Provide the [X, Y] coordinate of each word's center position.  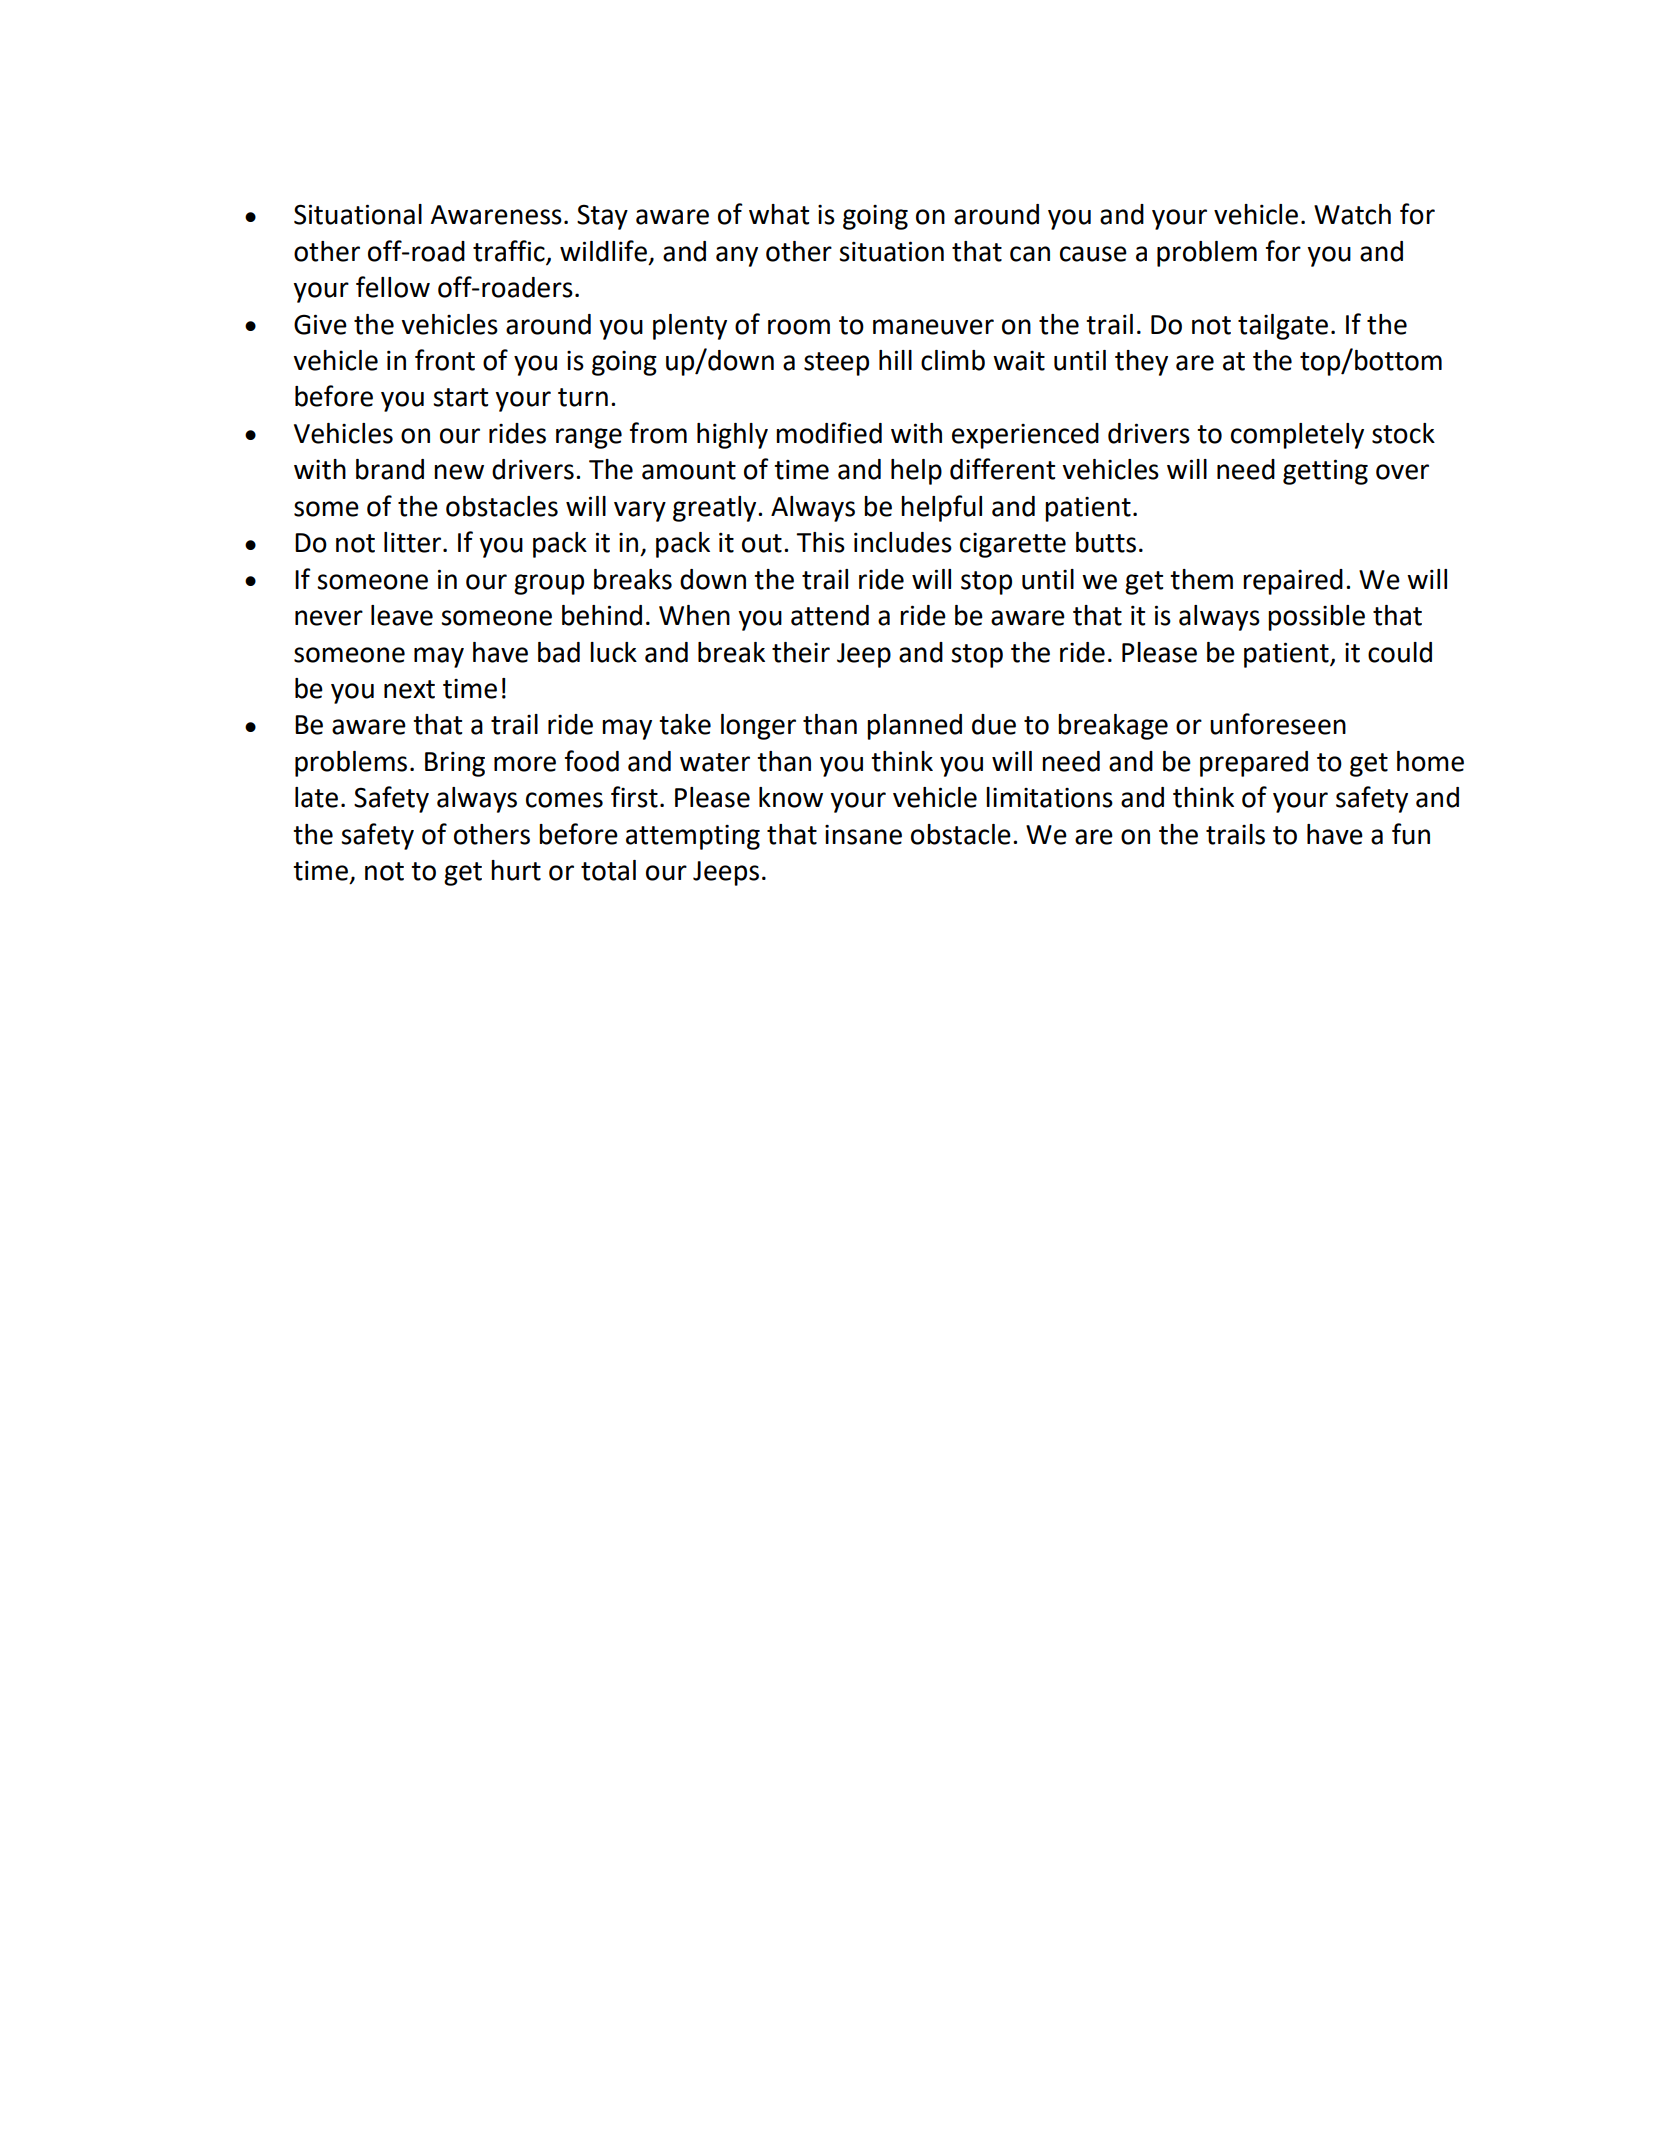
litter [414, 542]
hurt [516, 870]
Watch [1352, 214]
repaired [1293, 582]
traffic [509, 251]
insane [863, 835]
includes [903, 542]
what [779, 214]
